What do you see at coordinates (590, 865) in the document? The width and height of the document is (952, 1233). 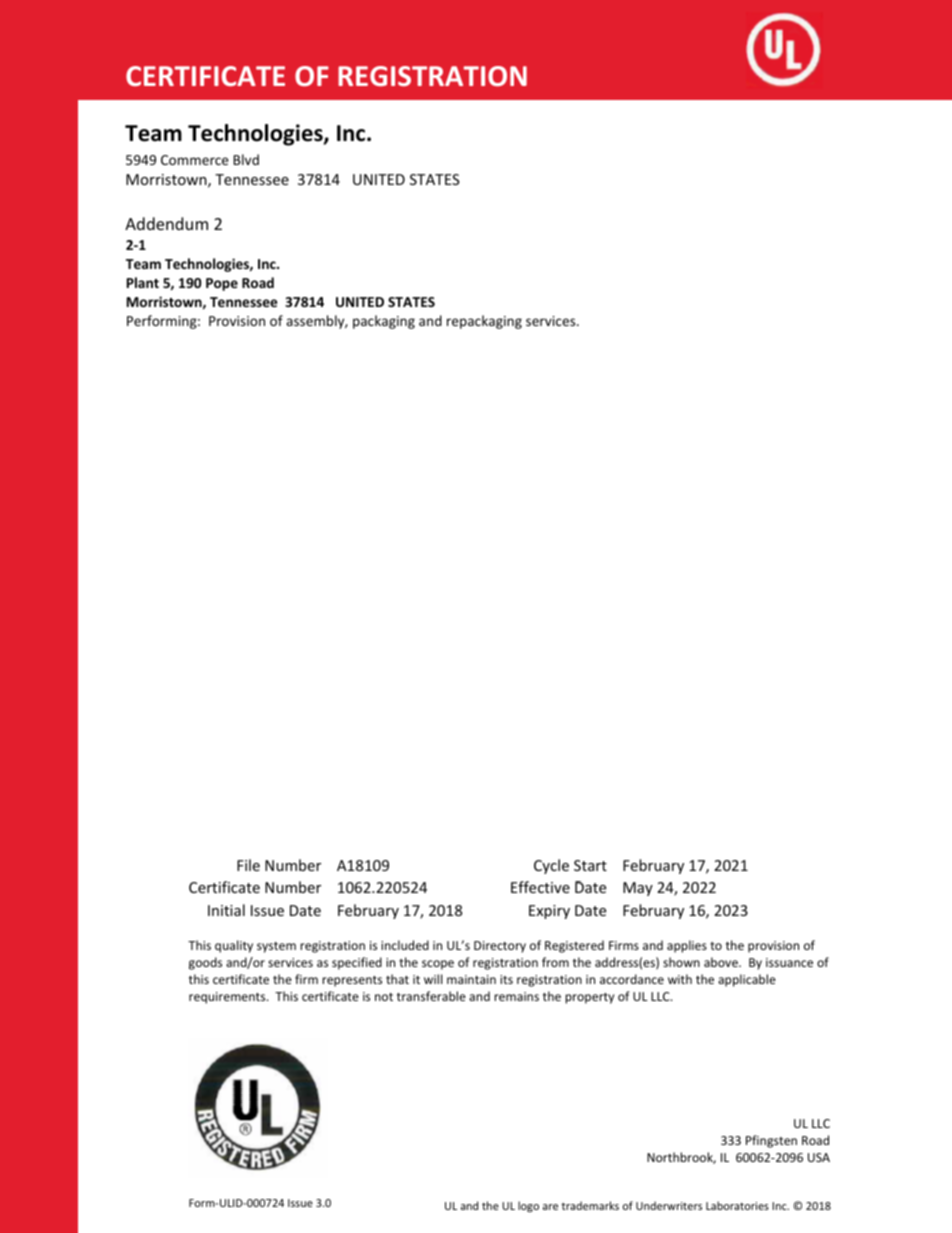 I see `Start` at bounding box center [590, 865].
